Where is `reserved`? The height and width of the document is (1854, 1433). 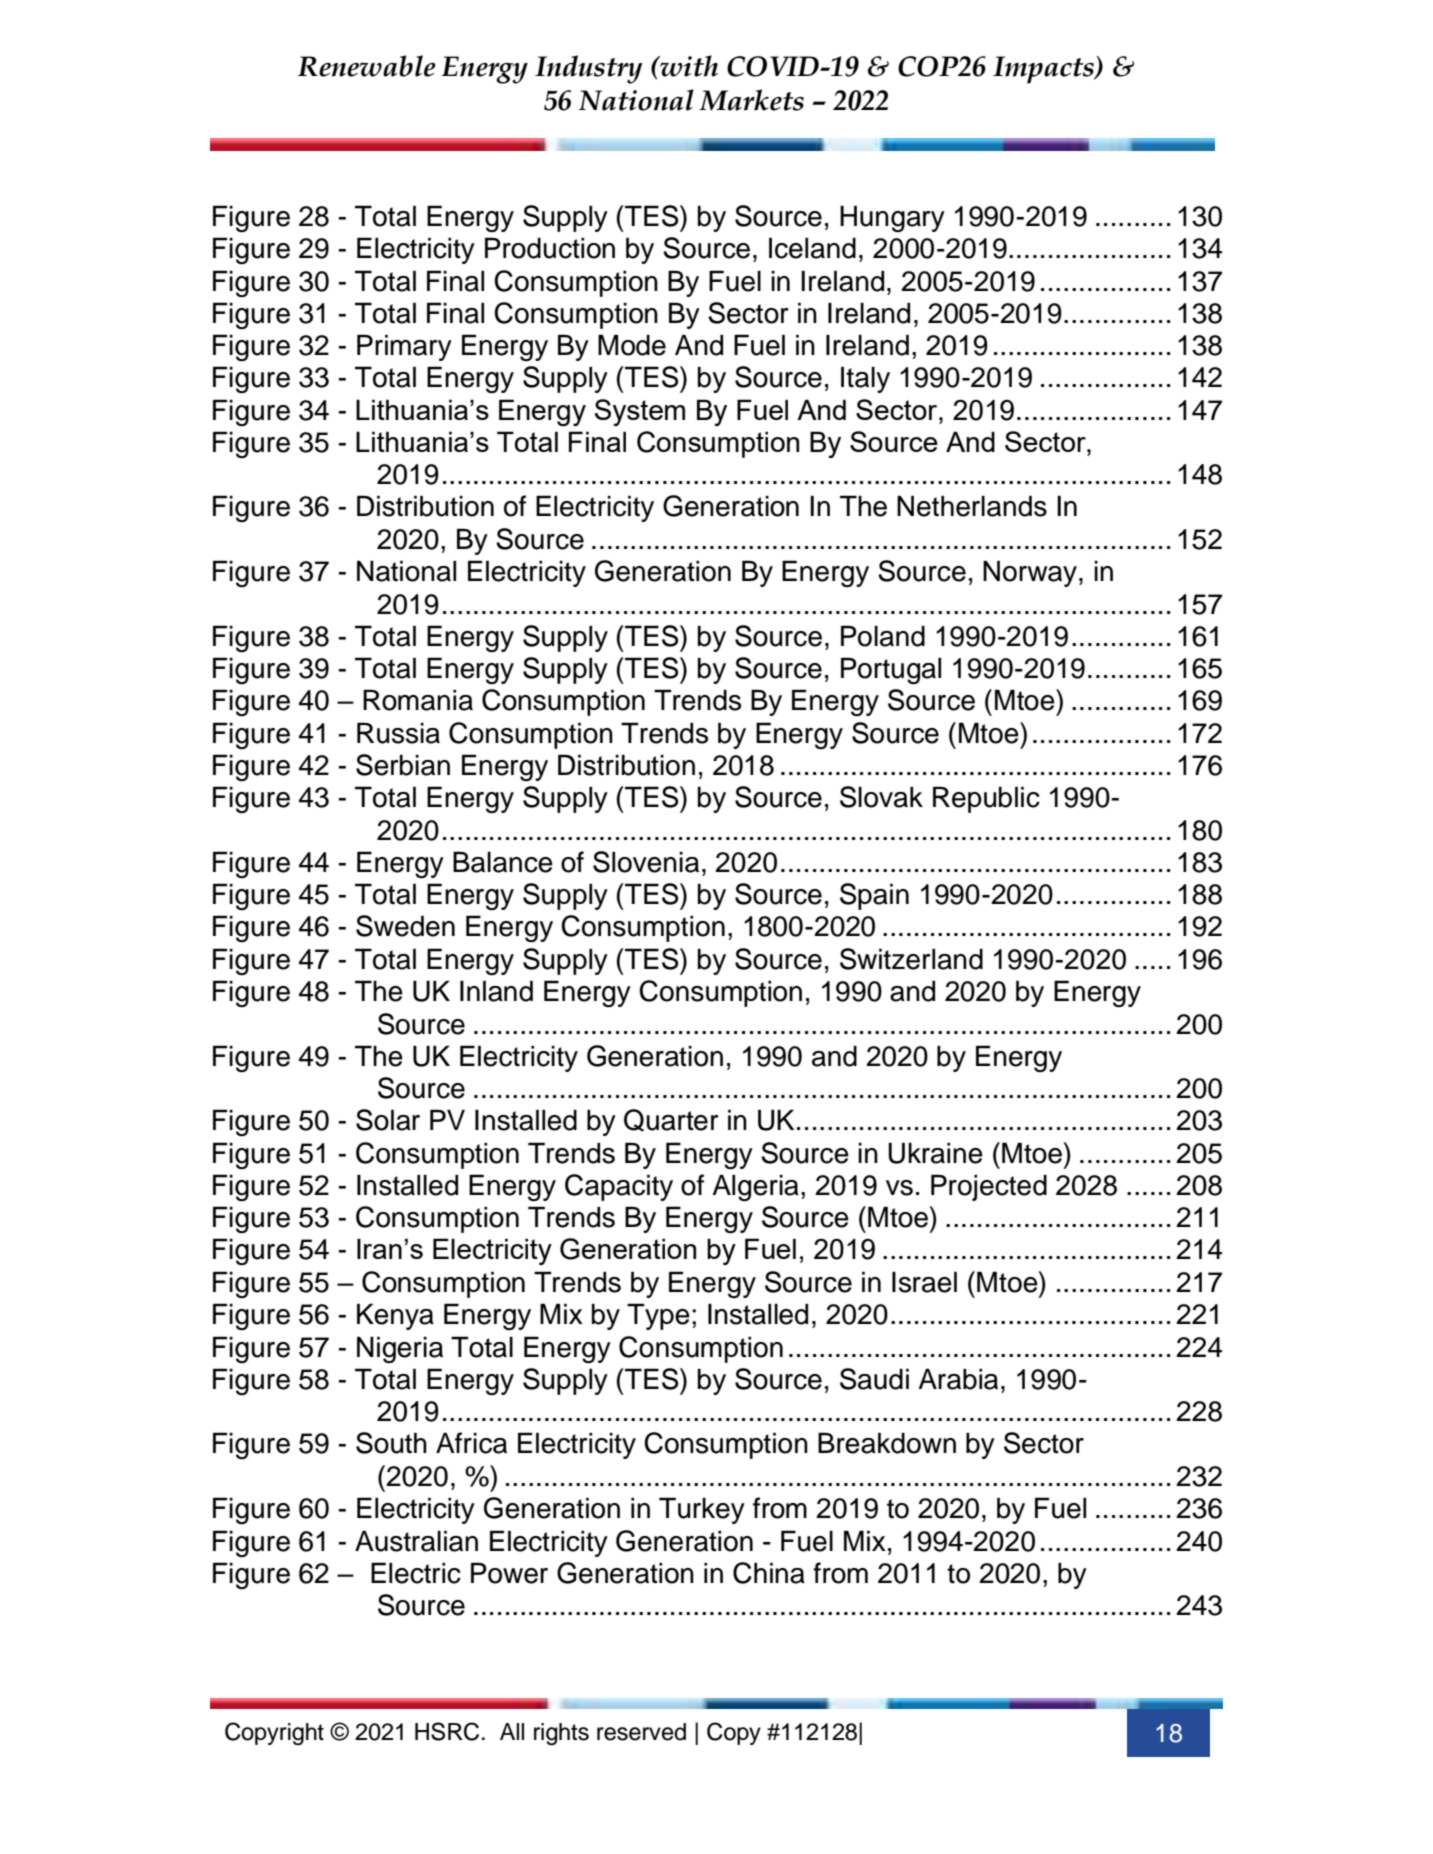
reserved is located at coordinates (641, 1732).
